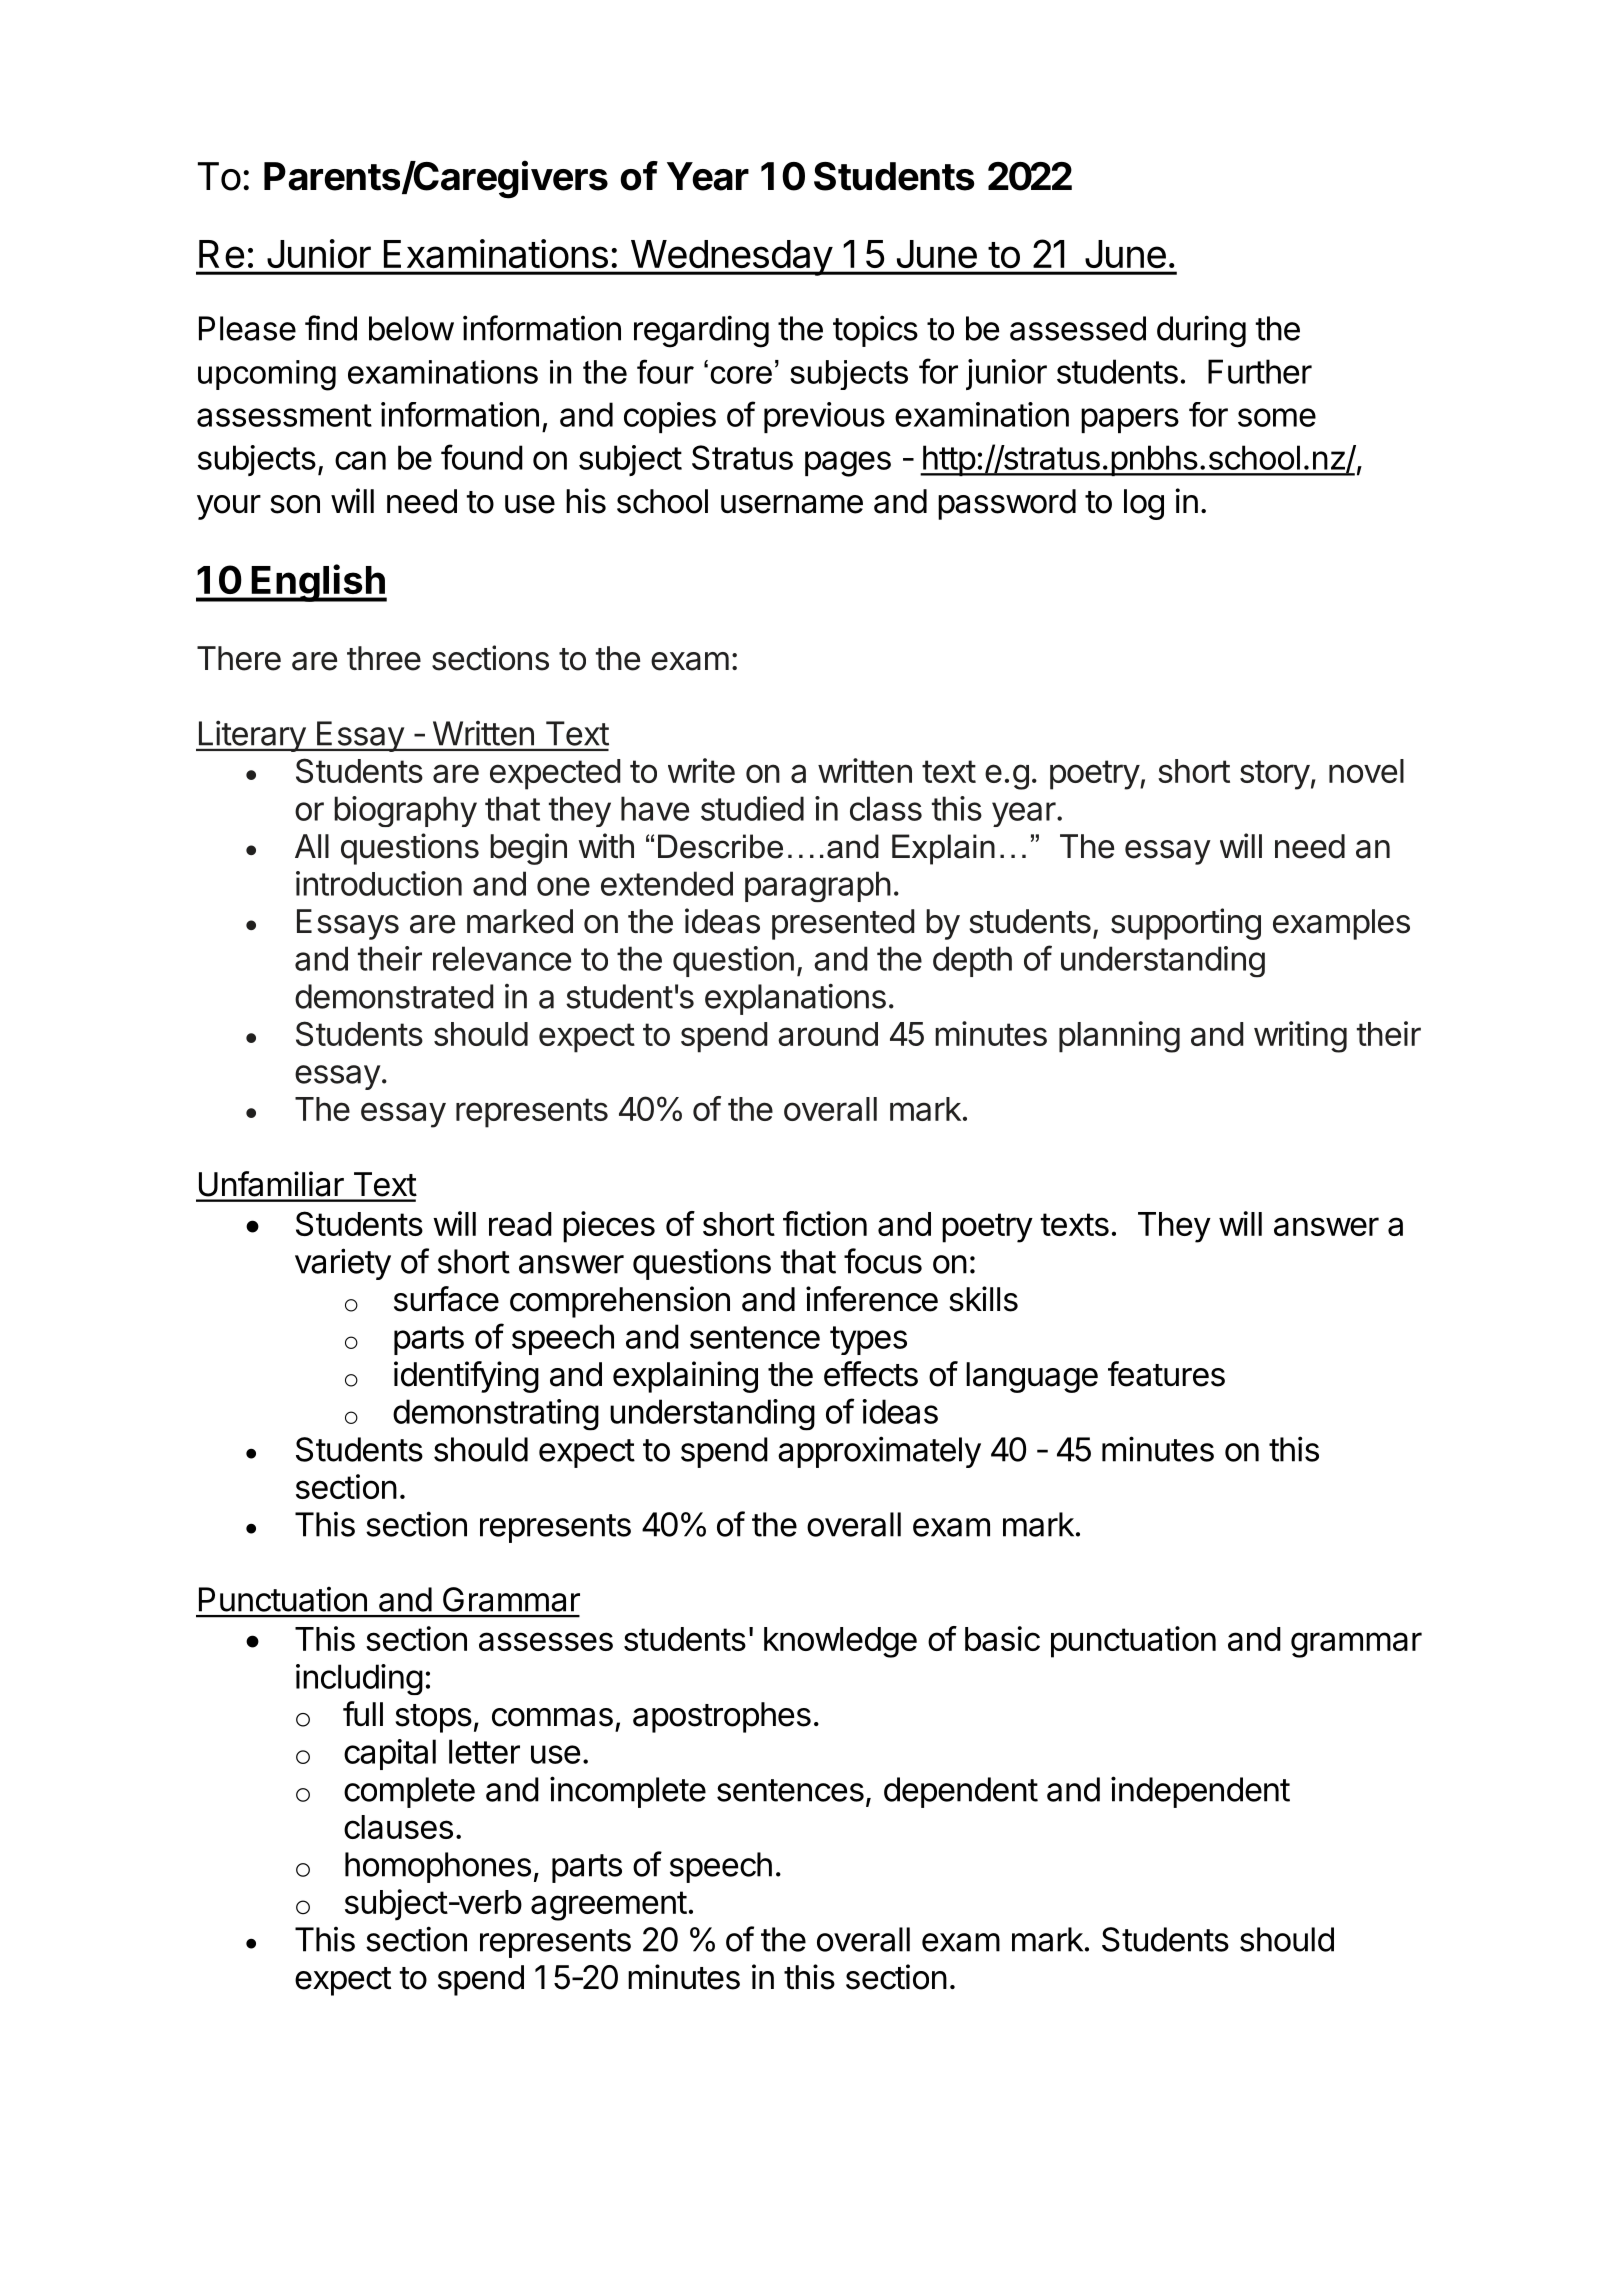 The width and height of the screenshot is (1620, 2291). What do you see at coordinates (1201, 331) in the screenshot?
I see `during` at bounding box center [1201, 331].
